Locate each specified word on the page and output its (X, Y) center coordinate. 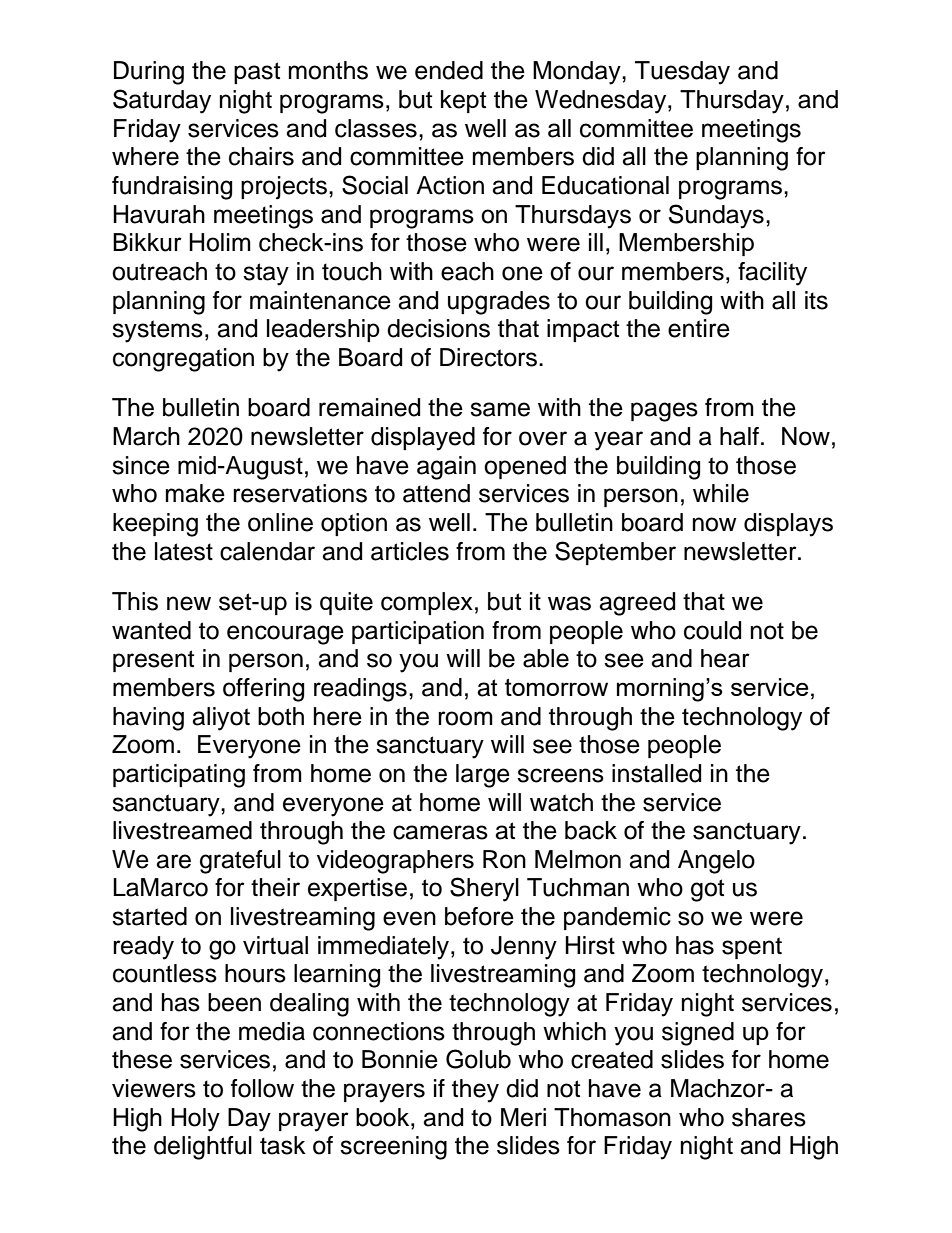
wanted (151, 630)
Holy (195, 1120)
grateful (240, 862)
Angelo (716, 862)
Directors (488, 357)
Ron (504, 859)
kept (463, 101)
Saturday (162, 101)
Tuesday (682, 73)
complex (427, 603)
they (475, 1091)
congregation (183, 360)
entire (699, 328)
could (712, 630)
